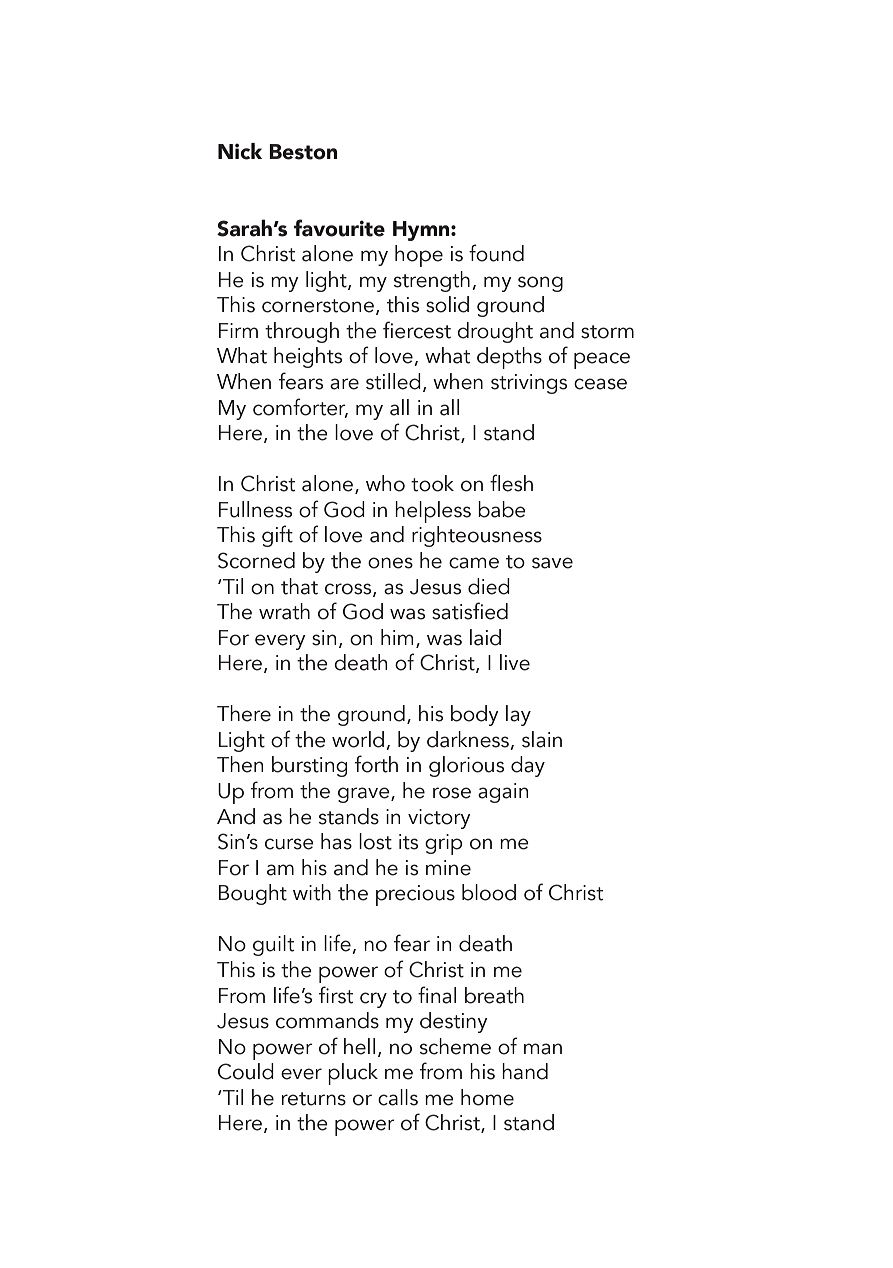  I want to click on save, so click(552, 563).
